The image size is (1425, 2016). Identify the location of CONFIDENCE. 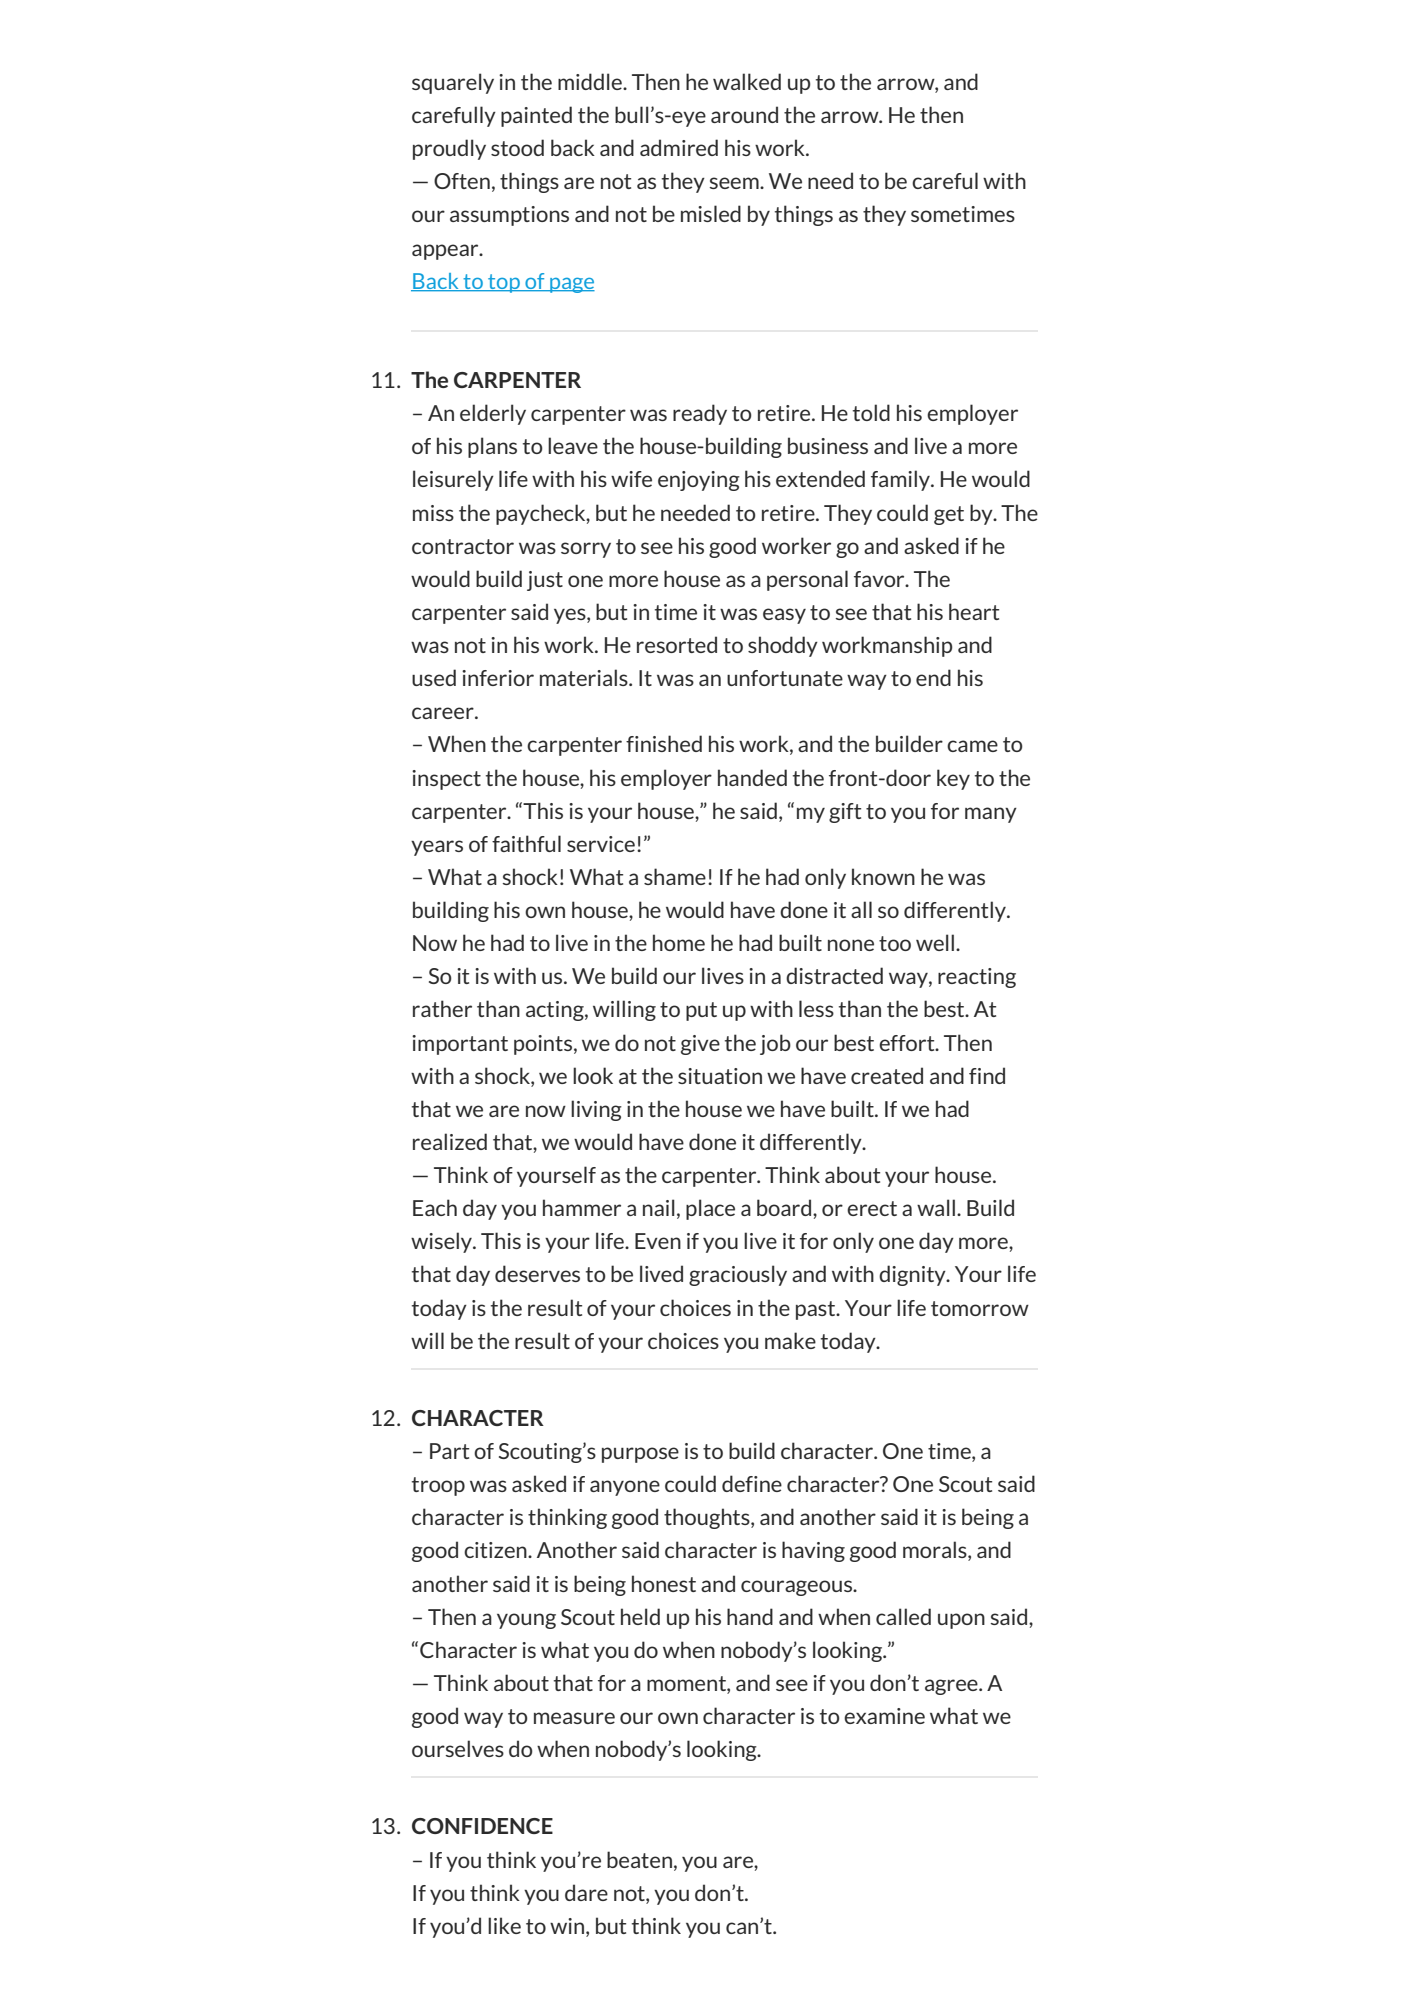
(482, 1826).
